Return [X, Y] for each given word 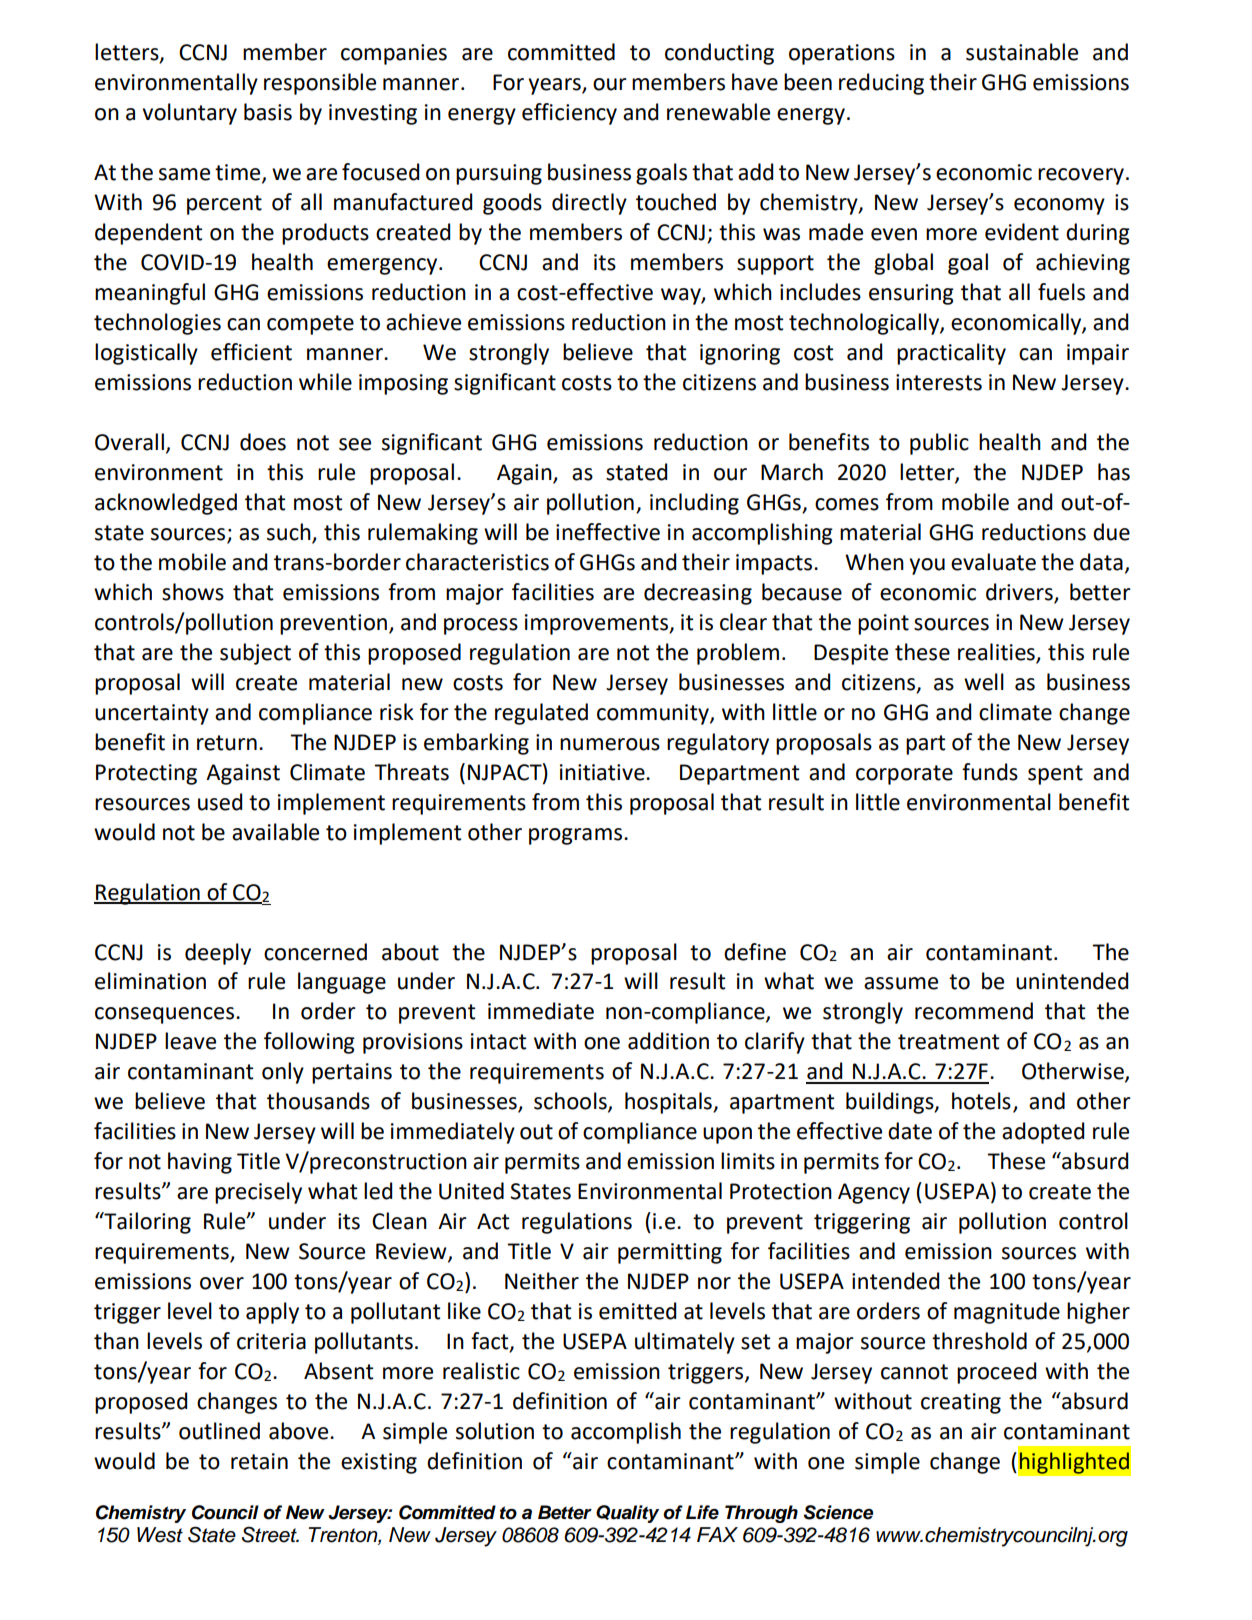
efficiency [569, 114]
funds [990, 772]
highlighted [1074, 1463]
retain [259, 1461]
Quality [627, 1514]
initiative [603, 772]
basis [268, 112]
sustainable [1022, 52]
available [275, 832]
